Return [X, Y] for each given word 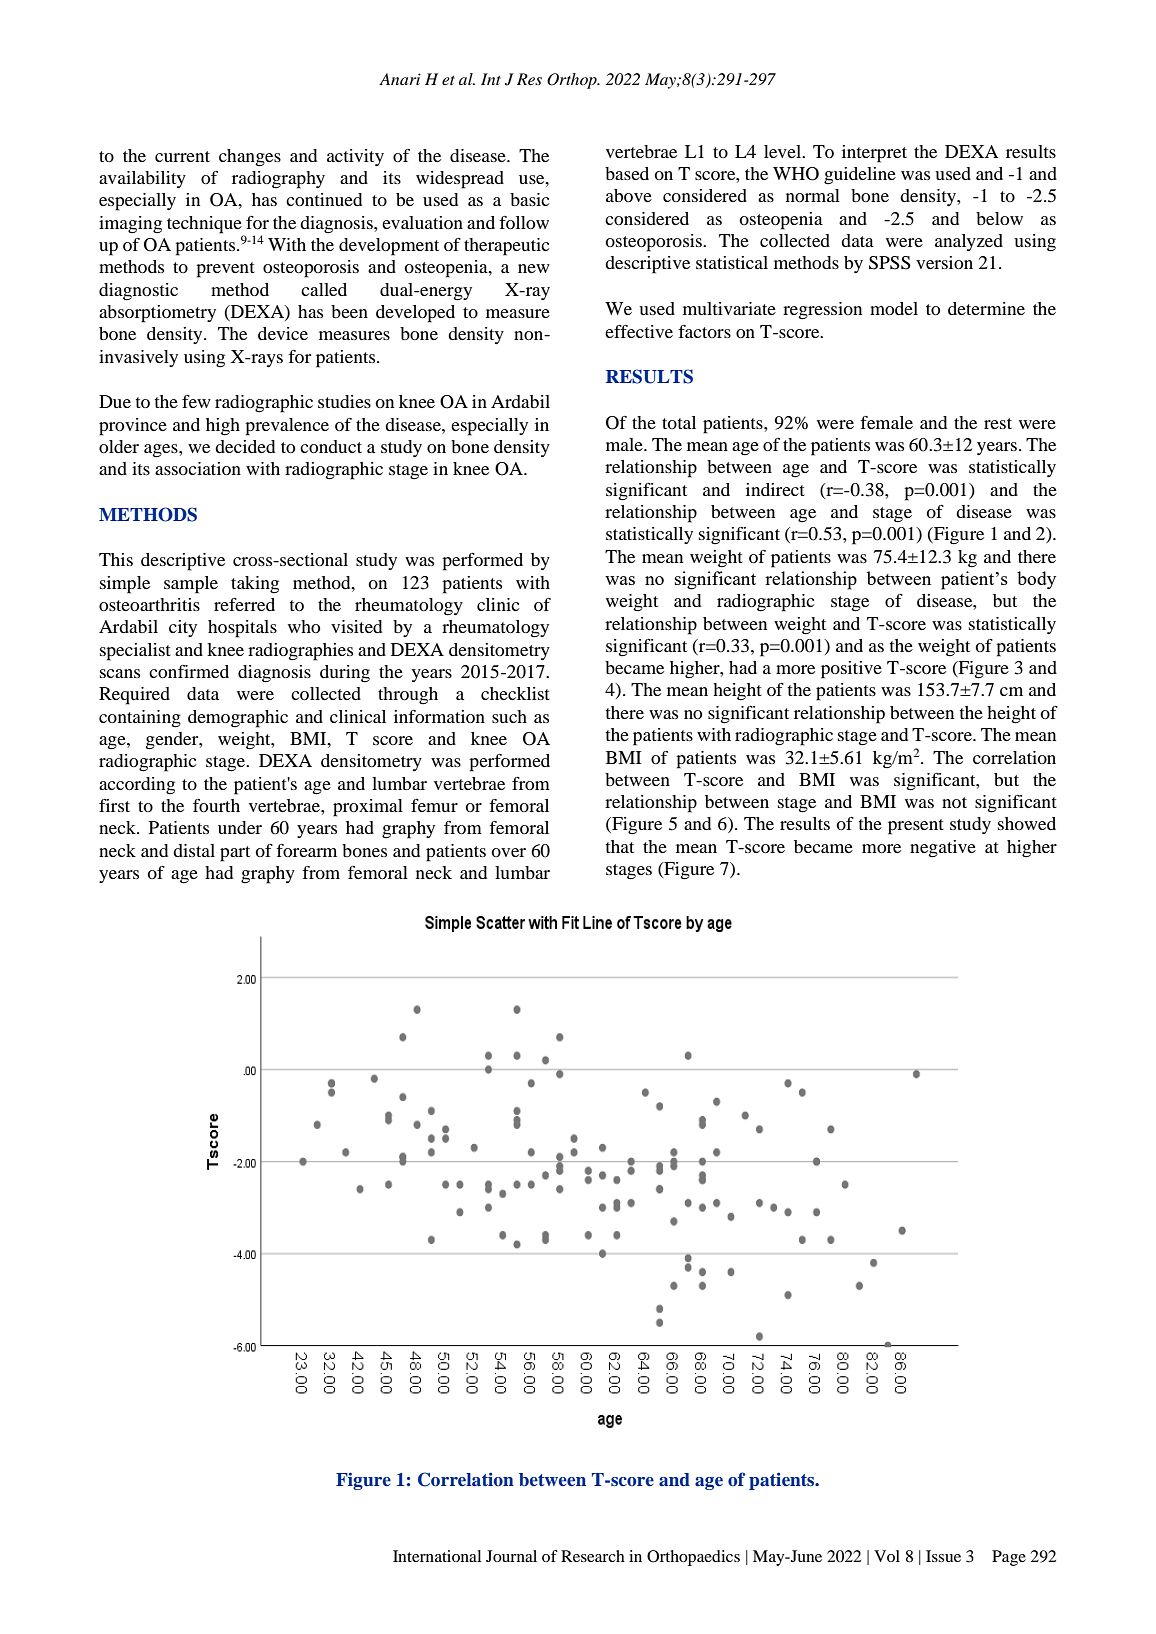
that [620, 846]
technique [204, 225]
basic [529, 199]
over [508, 852]
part [235, 854]
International [437, 1556]
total [679, 422]
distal [194, 850]
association [198, 468]
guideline [860, 176]
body [1036, 580]
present [916, 827]
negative [943, 849]
